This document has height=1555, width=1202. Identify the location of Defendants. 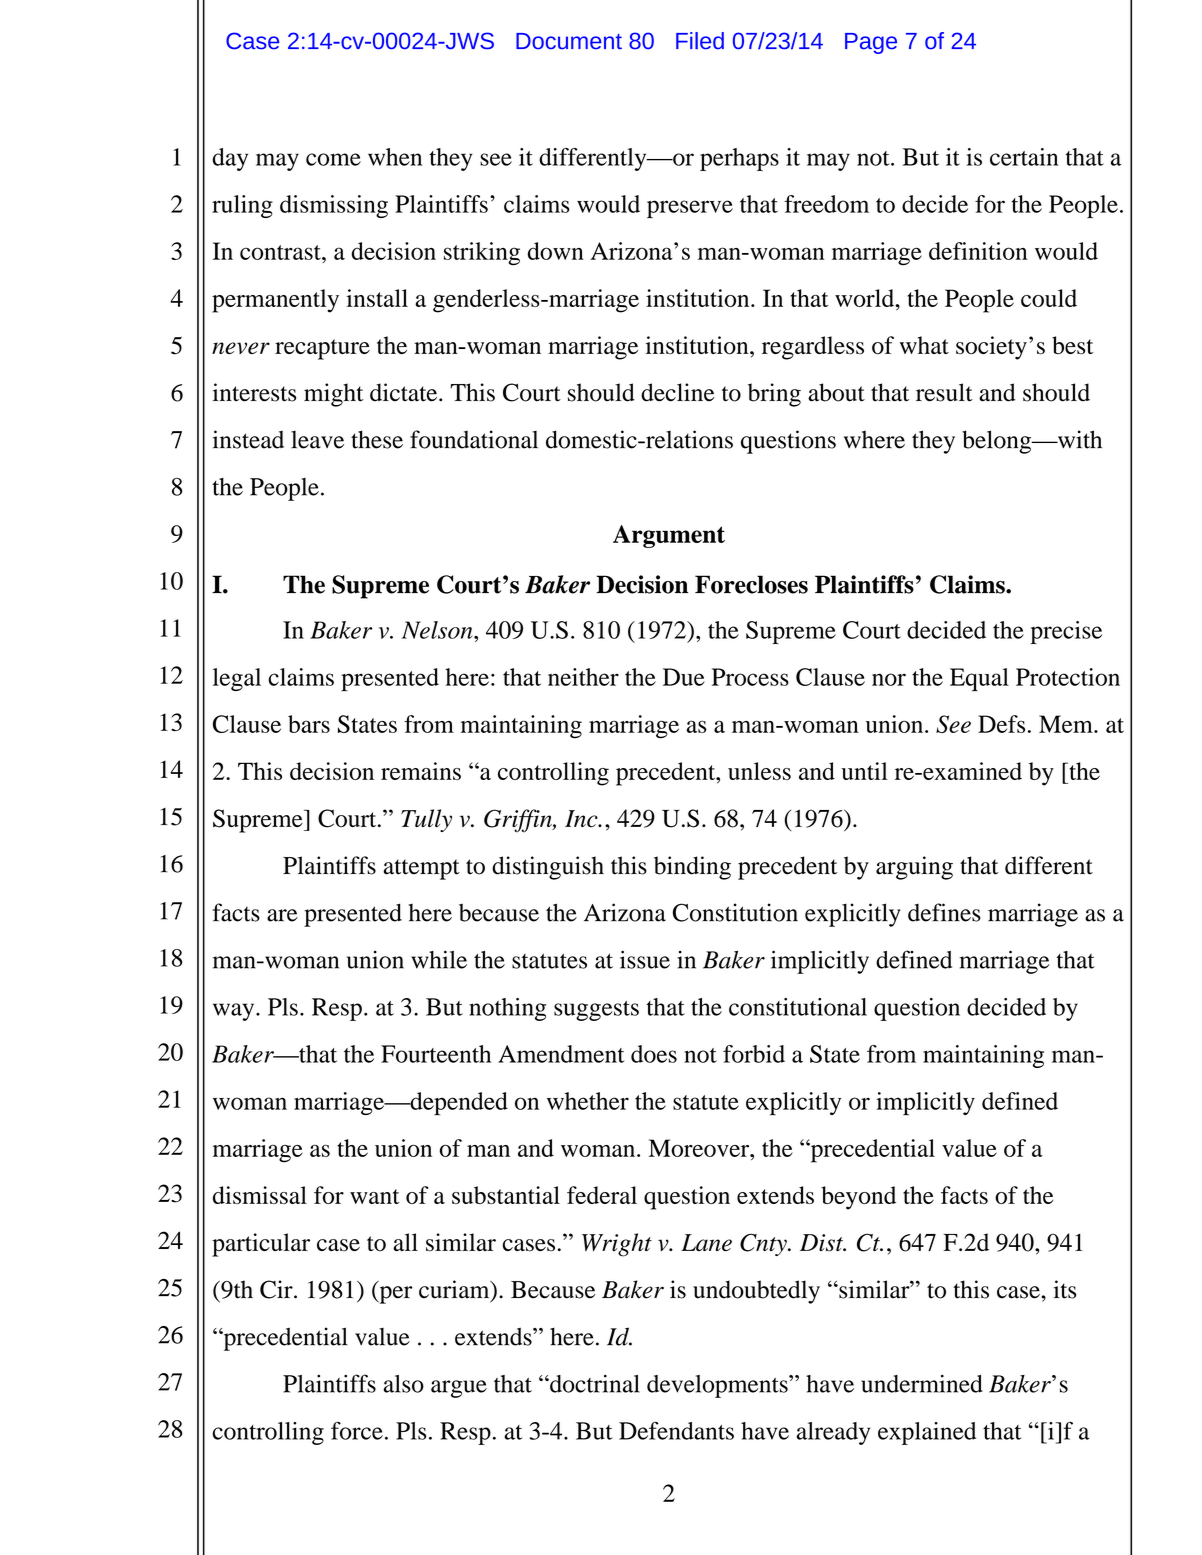
(676, 1431).
